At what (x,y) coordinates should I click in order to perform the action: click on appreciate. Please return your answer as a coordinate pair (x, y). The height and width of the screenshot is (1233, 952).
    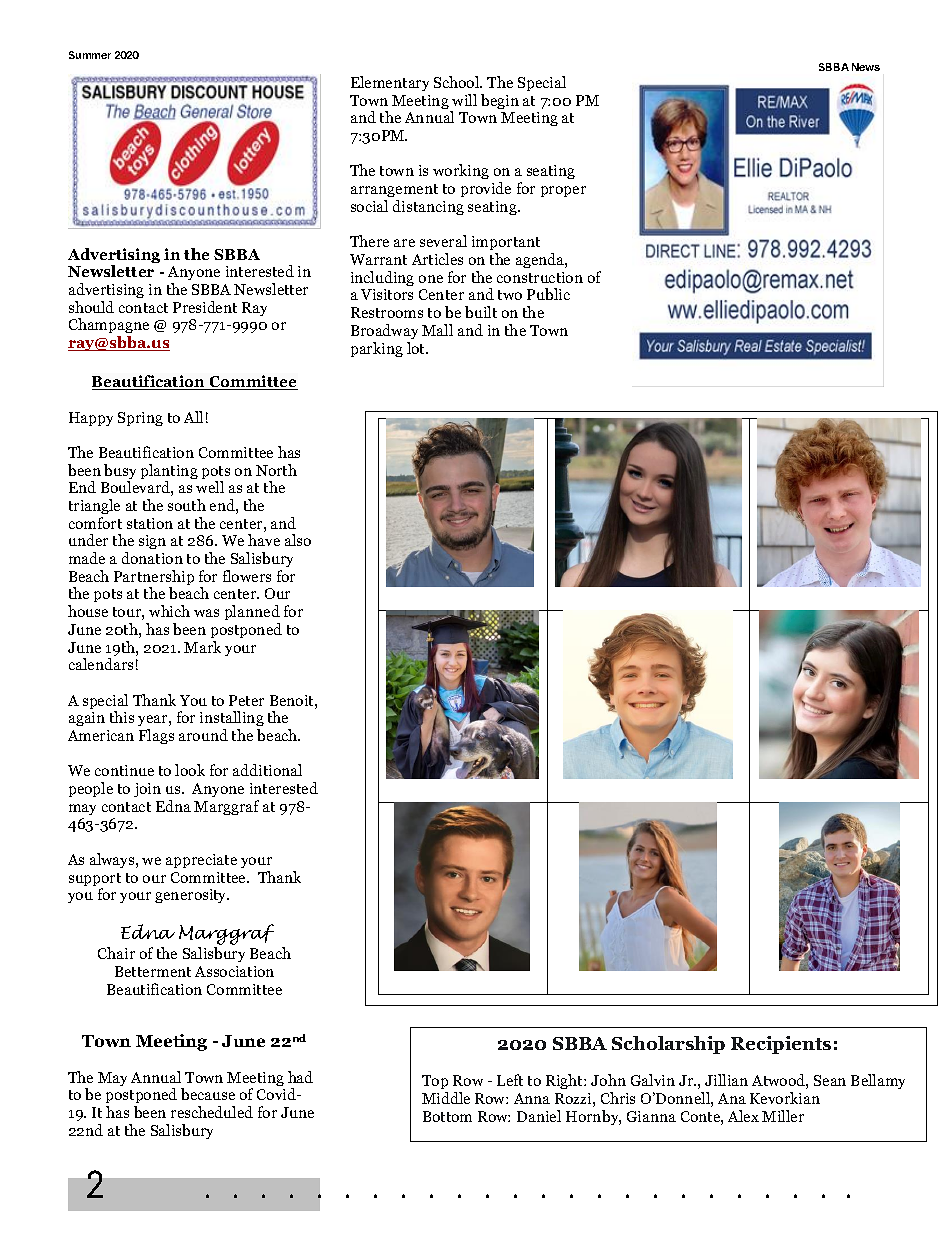
    Looking at the image, I should click on (201, 861).
